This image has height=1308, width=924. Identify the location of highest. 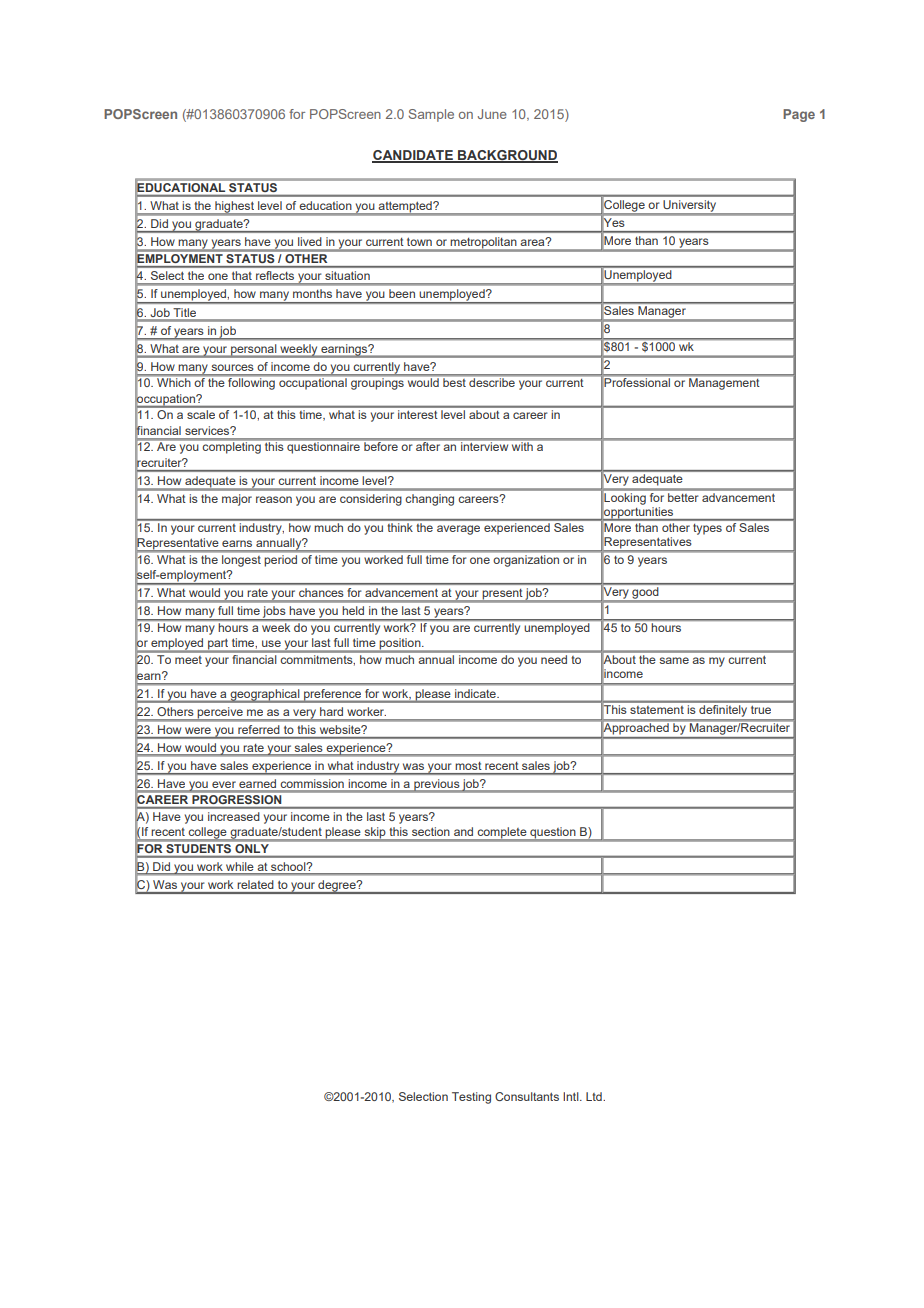
(234, 208).
